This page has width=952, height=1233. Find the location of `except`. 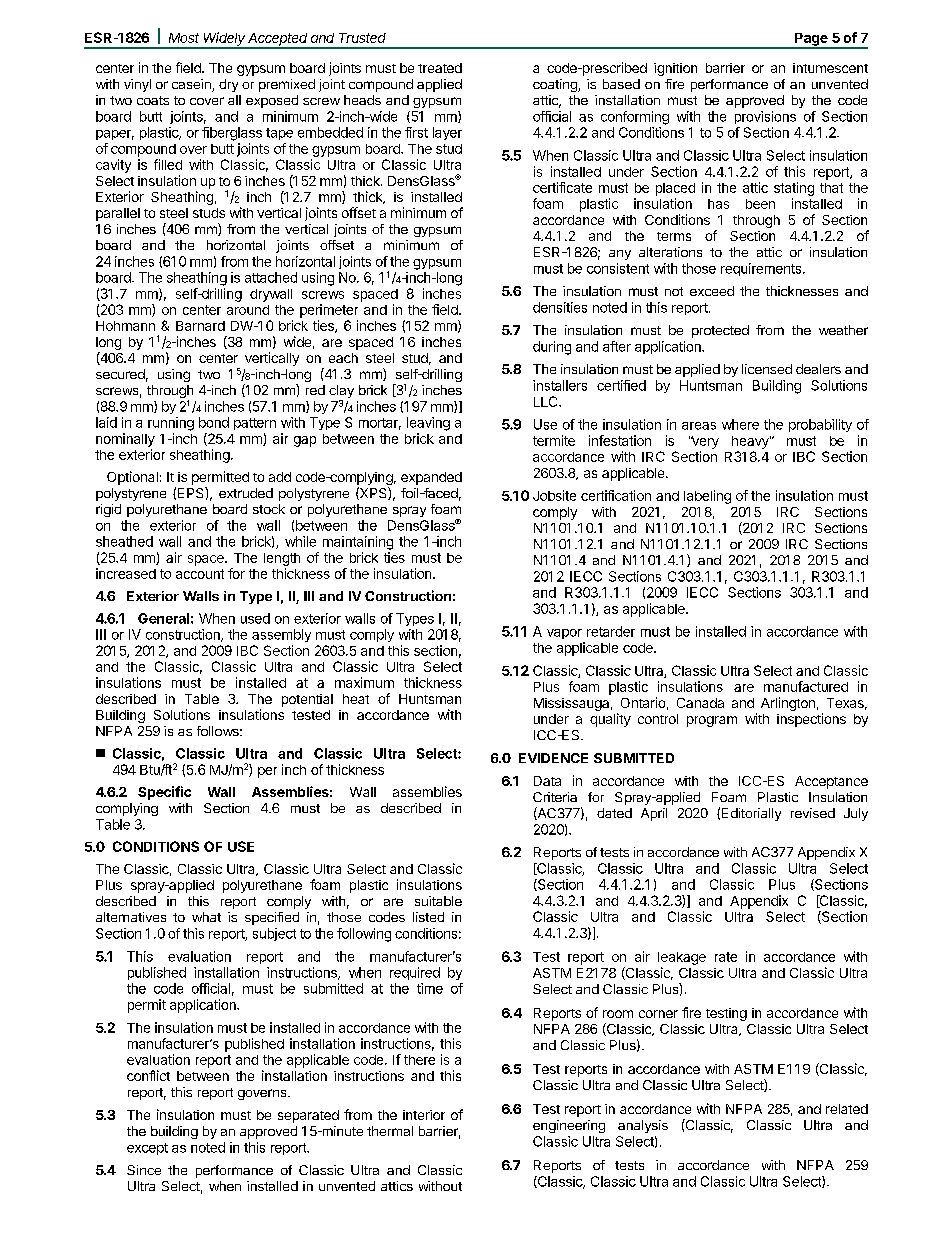

except is located at coordinates (147, 1149).
